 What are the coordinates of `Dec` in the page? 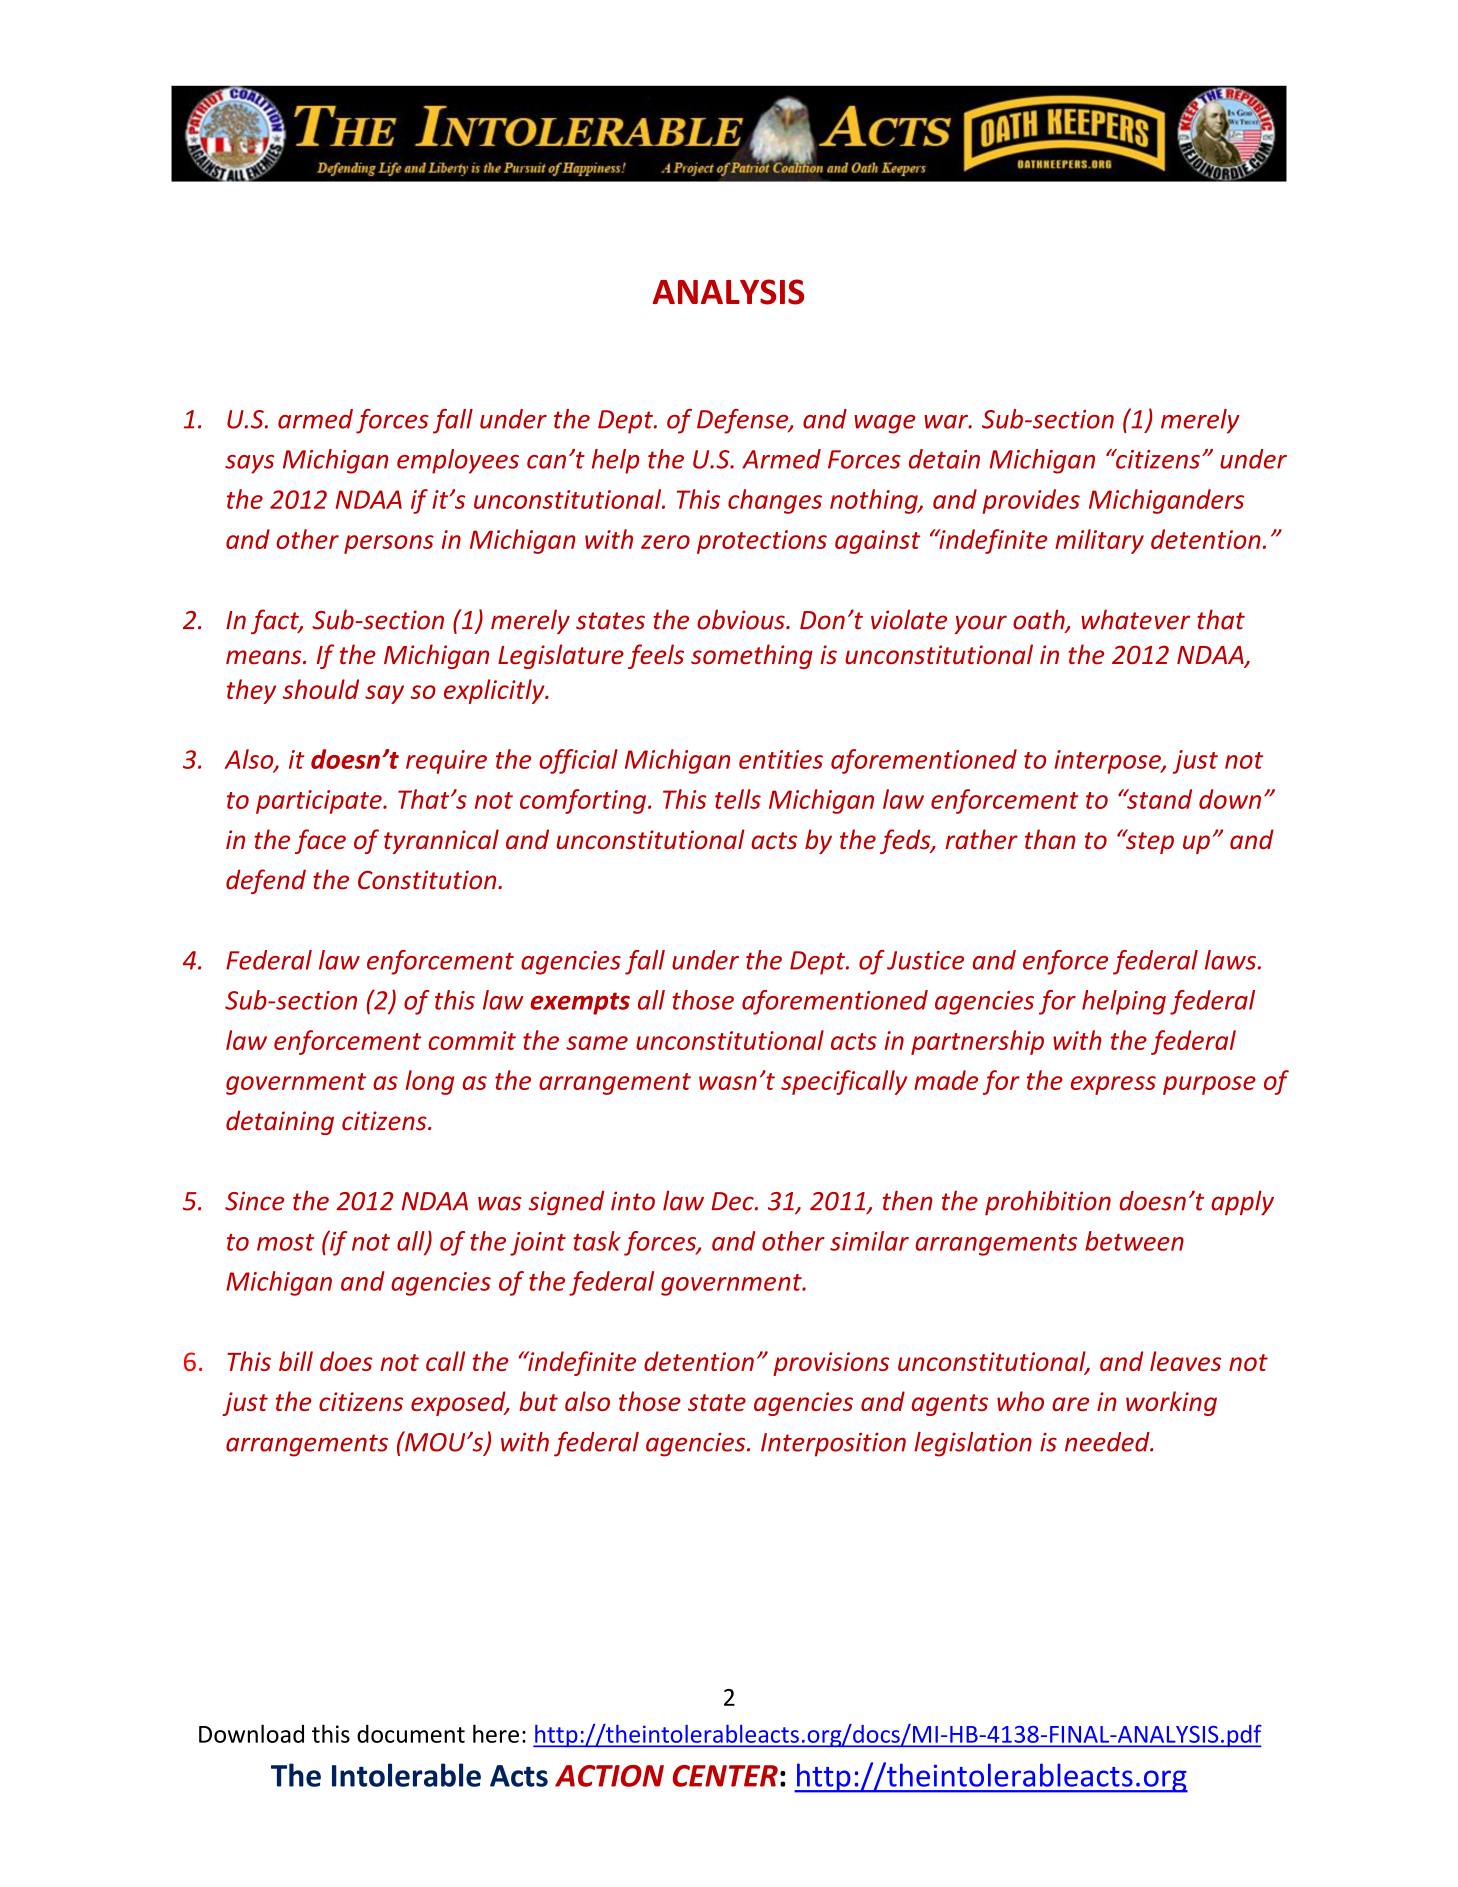 It's located at (733, 1201).
